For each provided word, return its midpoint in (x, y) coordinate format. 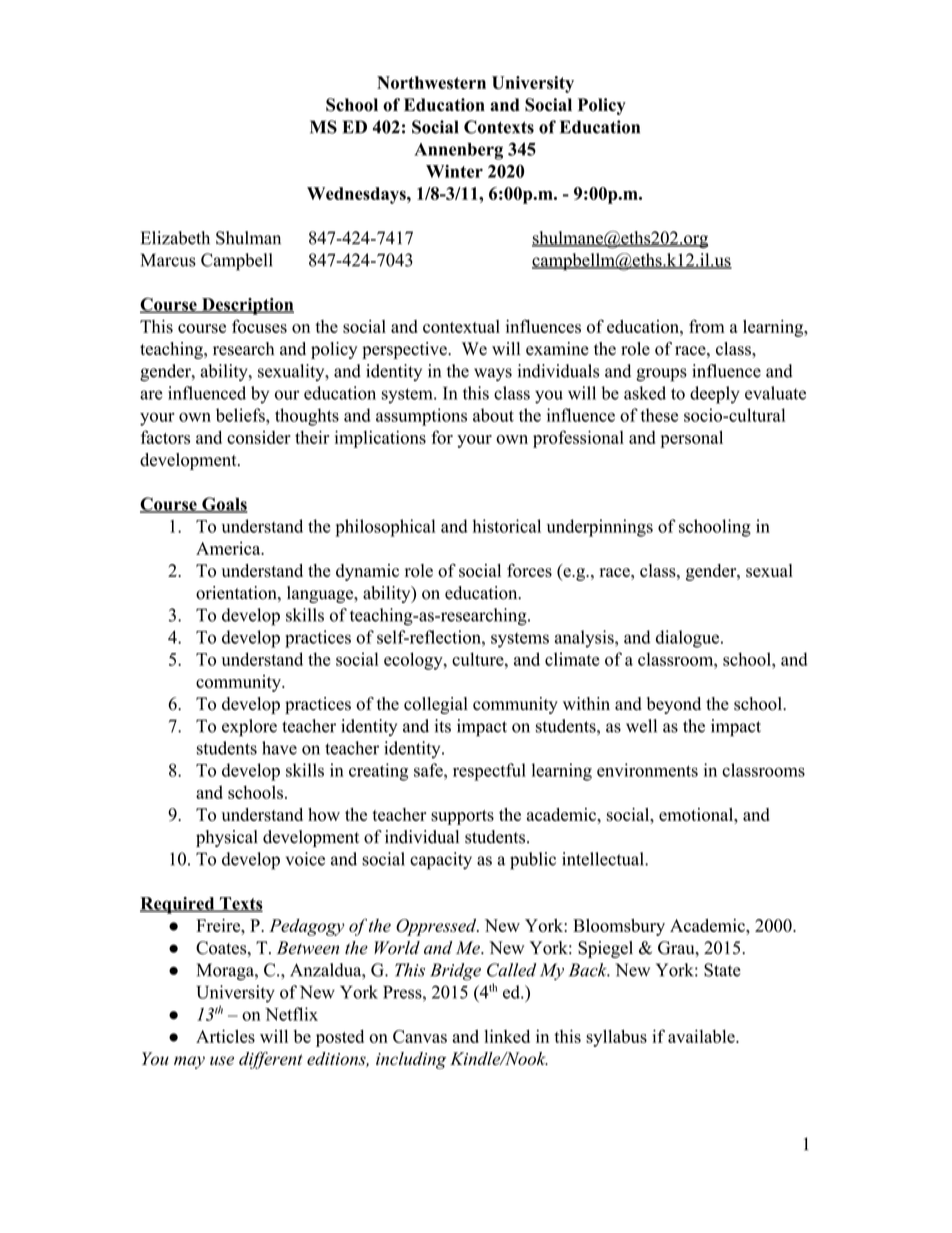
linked (507, 1036)
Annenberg (458, 151)
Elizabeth (175, 238)
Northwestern (431, 82)
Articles (225, 1036)
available (702, 1036)
